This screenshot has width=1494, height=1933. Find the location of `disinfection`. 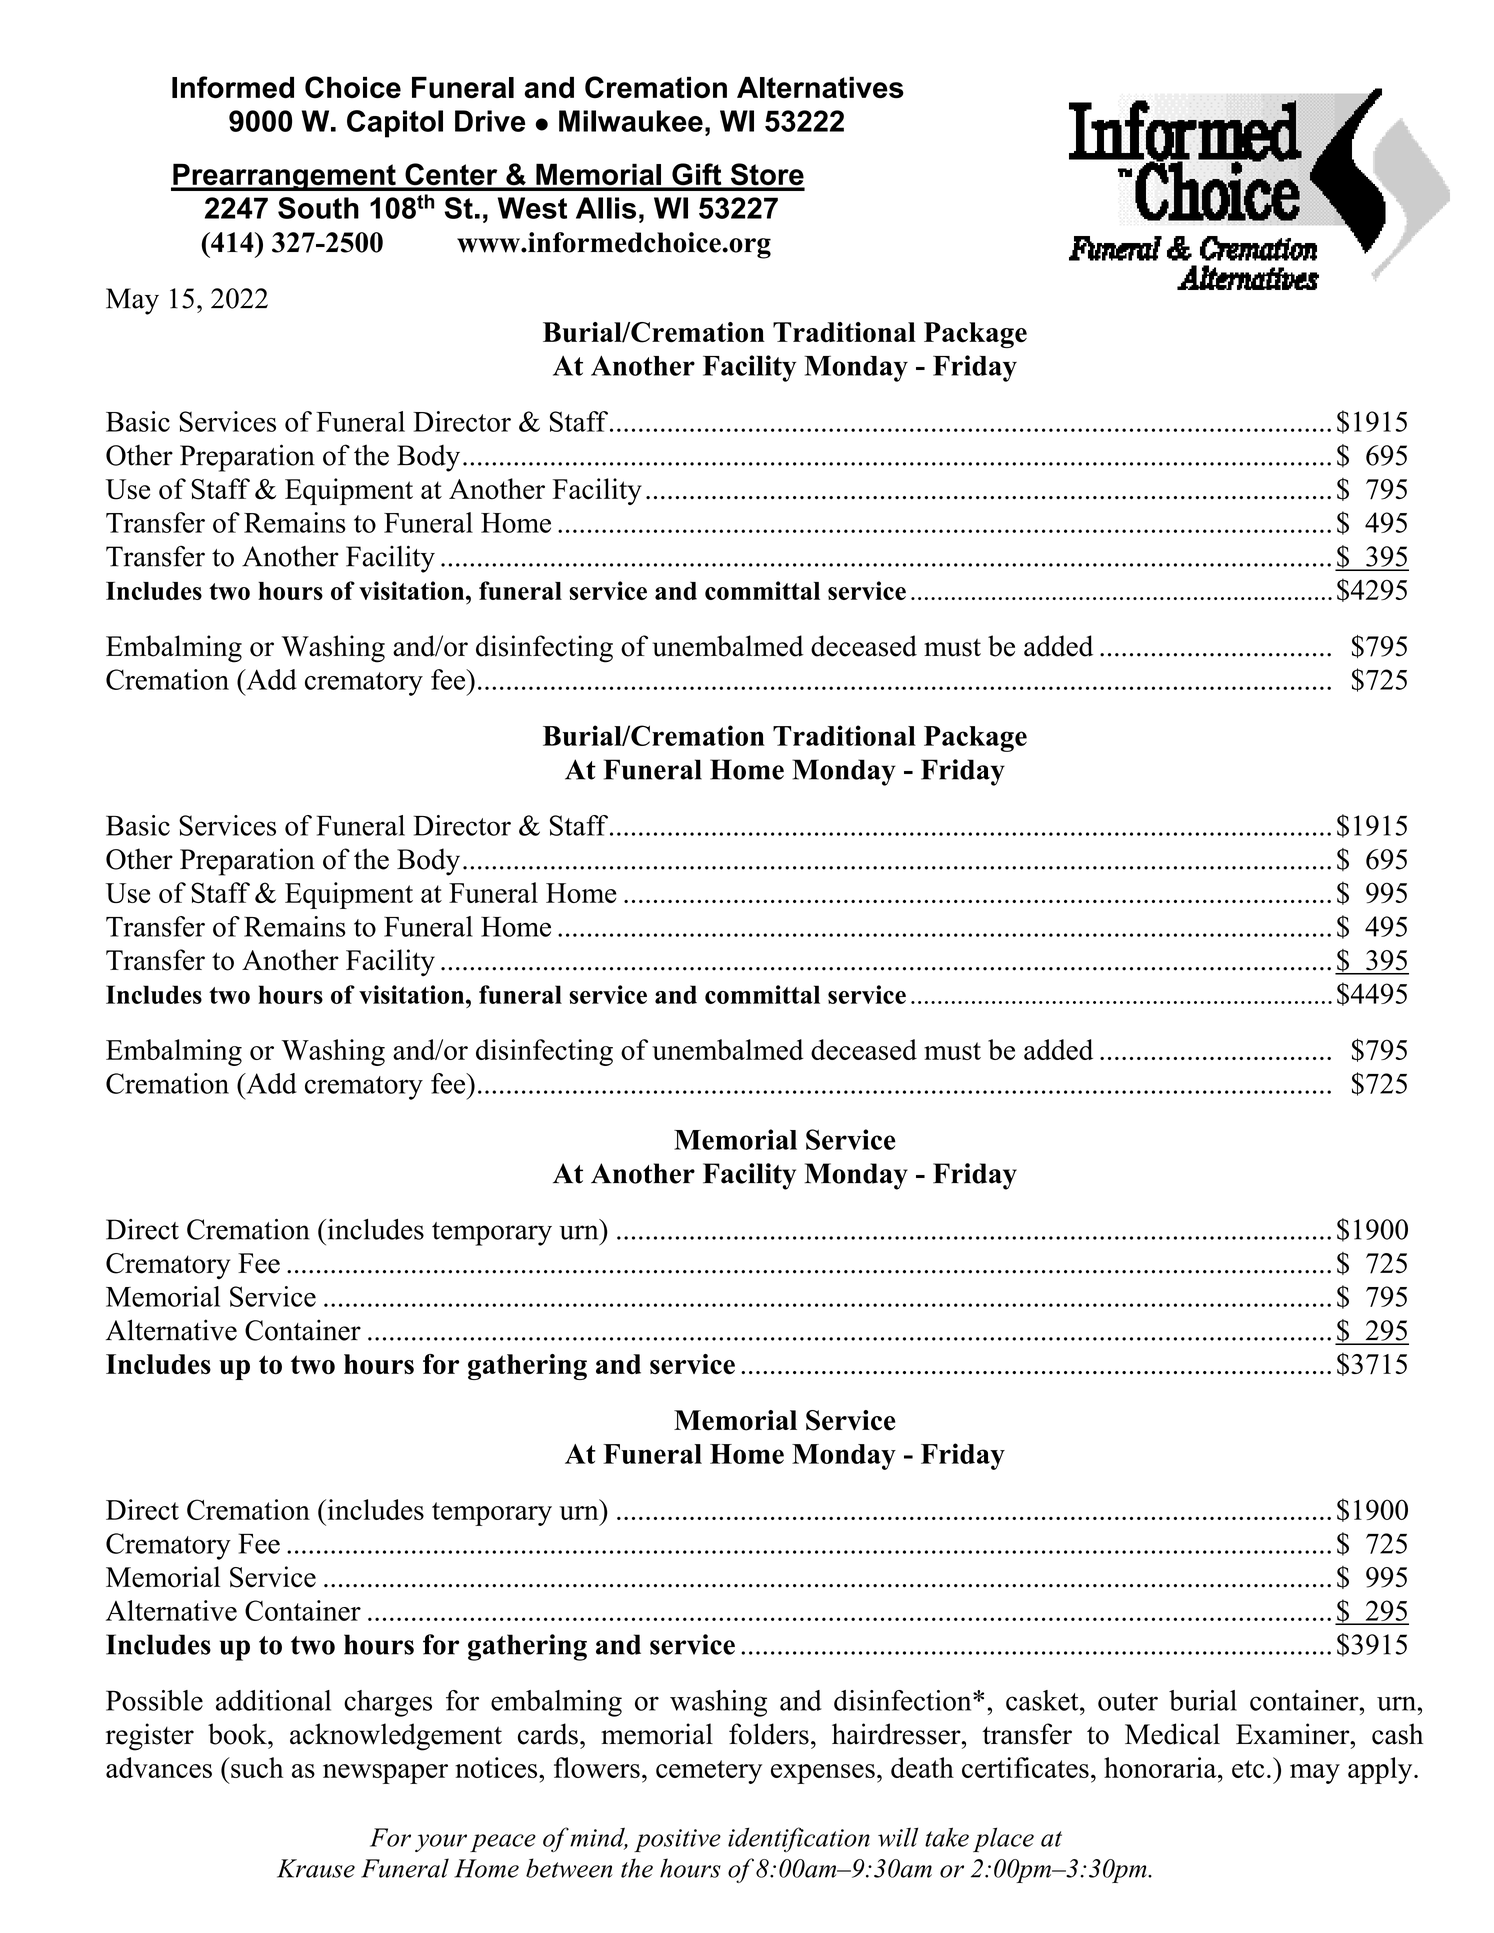

disinfection is located at coordinates (904, 1700).
